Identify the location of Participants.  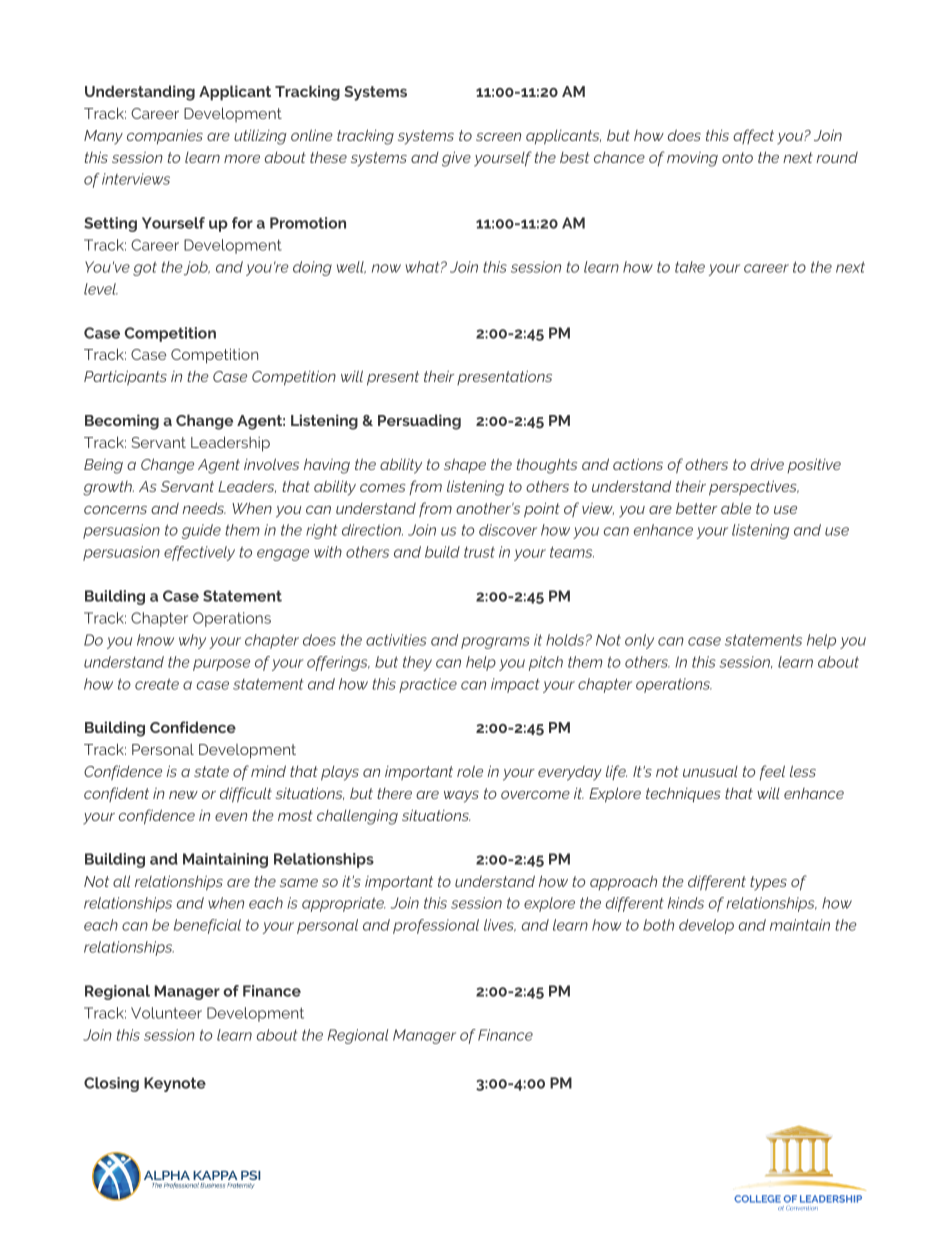
(125, 377).
